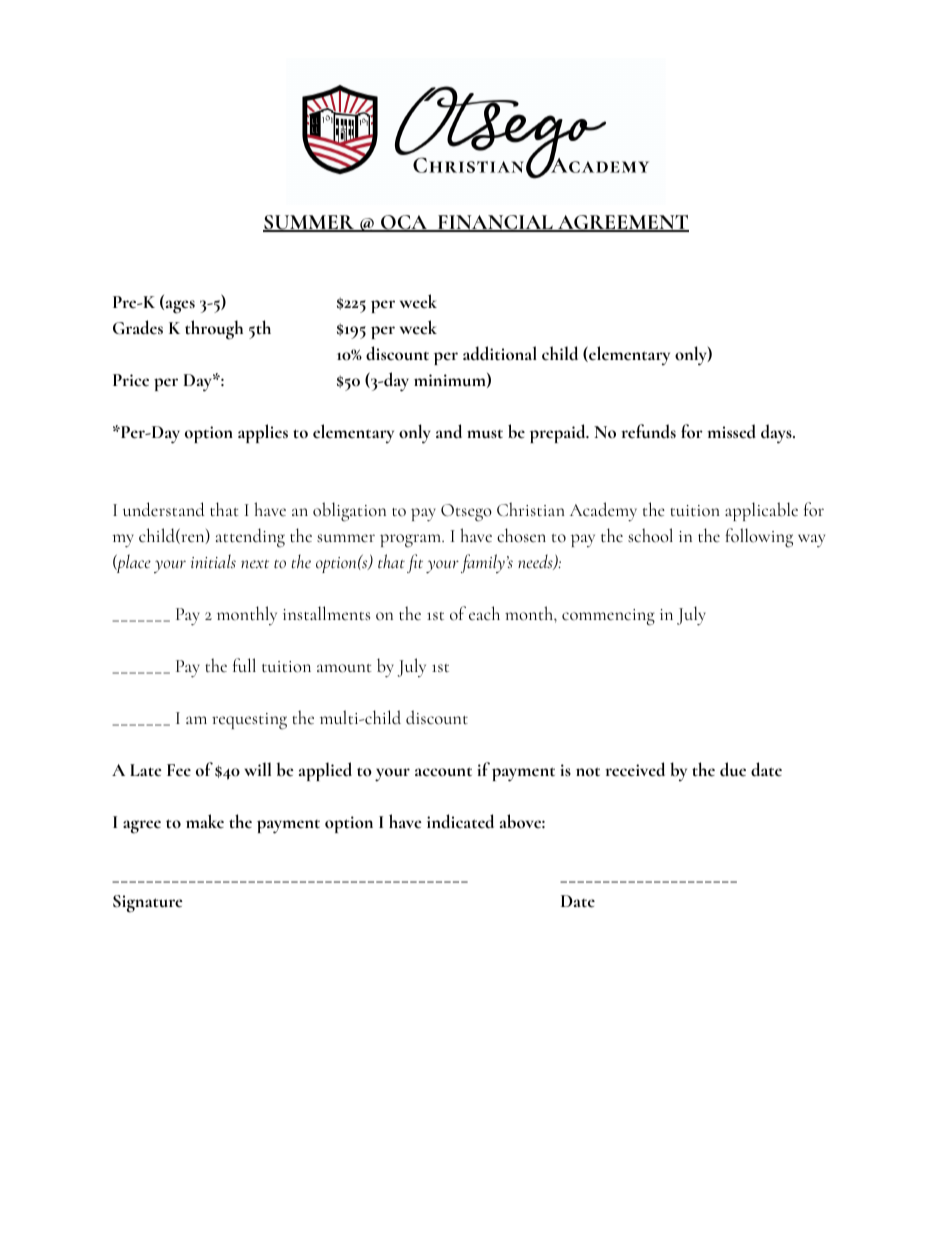  I want to click on additional, so click(500, 353).
